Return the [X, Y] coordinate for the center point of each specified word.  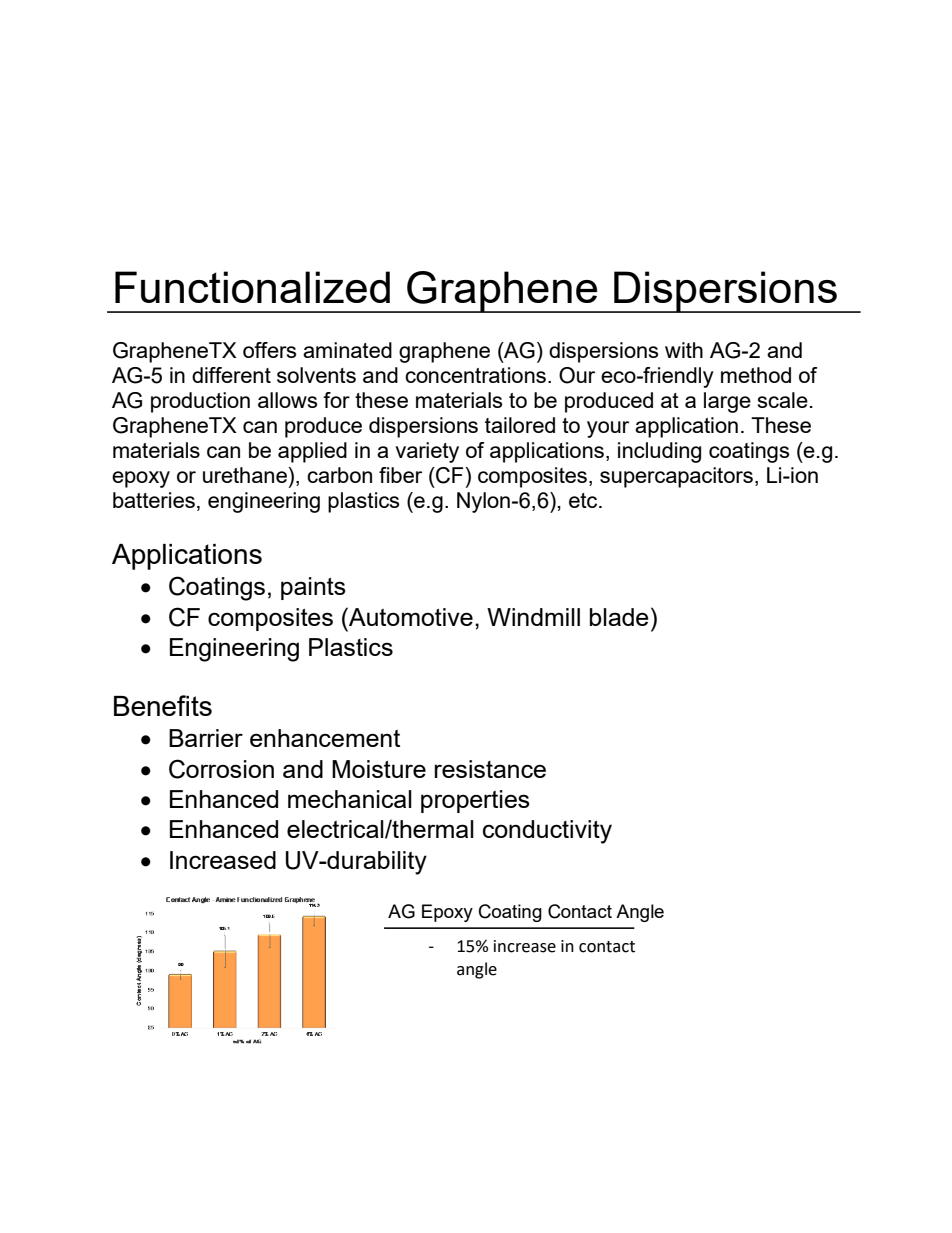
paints [313, 588]
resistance [490, 769]
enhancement [325, 738]
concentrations [475, 375]
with [684, 350]
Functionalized [252, 287]
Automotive [410, 616]
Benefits [163, 705]
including [659, 452]
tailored [520, 425]
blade [619, 617]
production [200, 402]
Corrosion [221, 769]
